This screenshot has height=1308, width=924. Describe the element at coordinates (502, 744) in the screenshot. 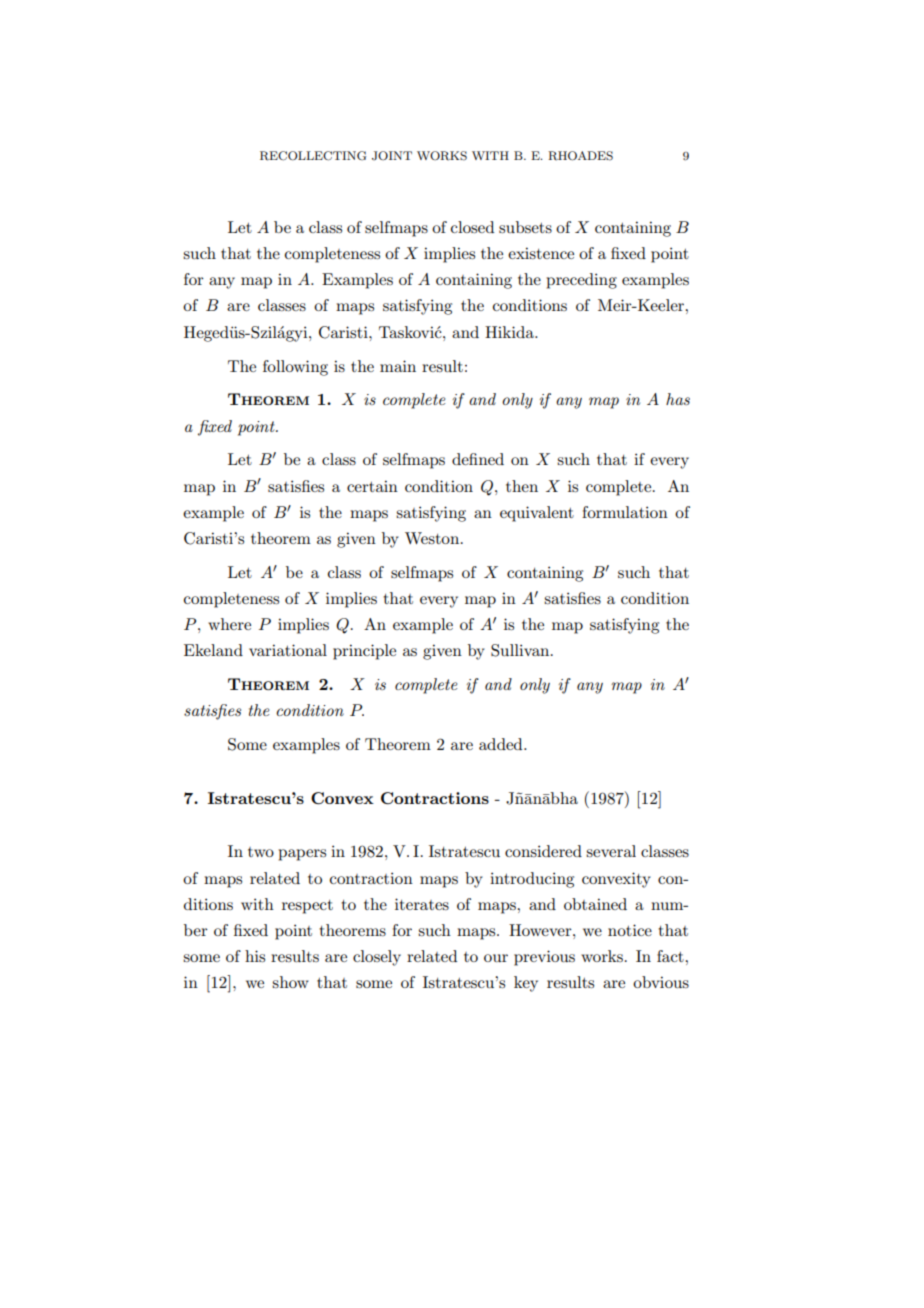

I see `added` at that location.
